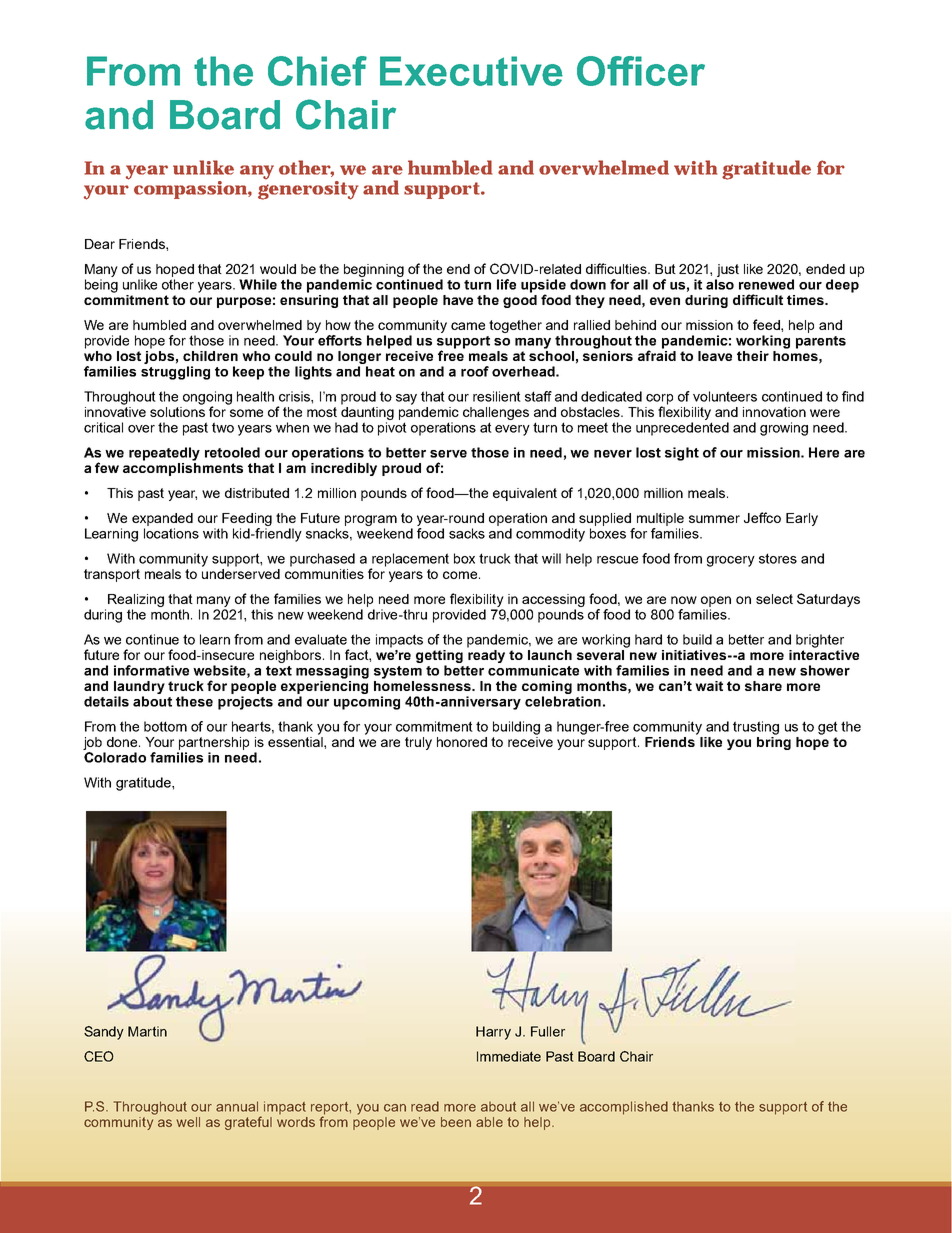  Describe the element at coordinates (191, 190) in the screenshot. I see `compassion` at that location.
